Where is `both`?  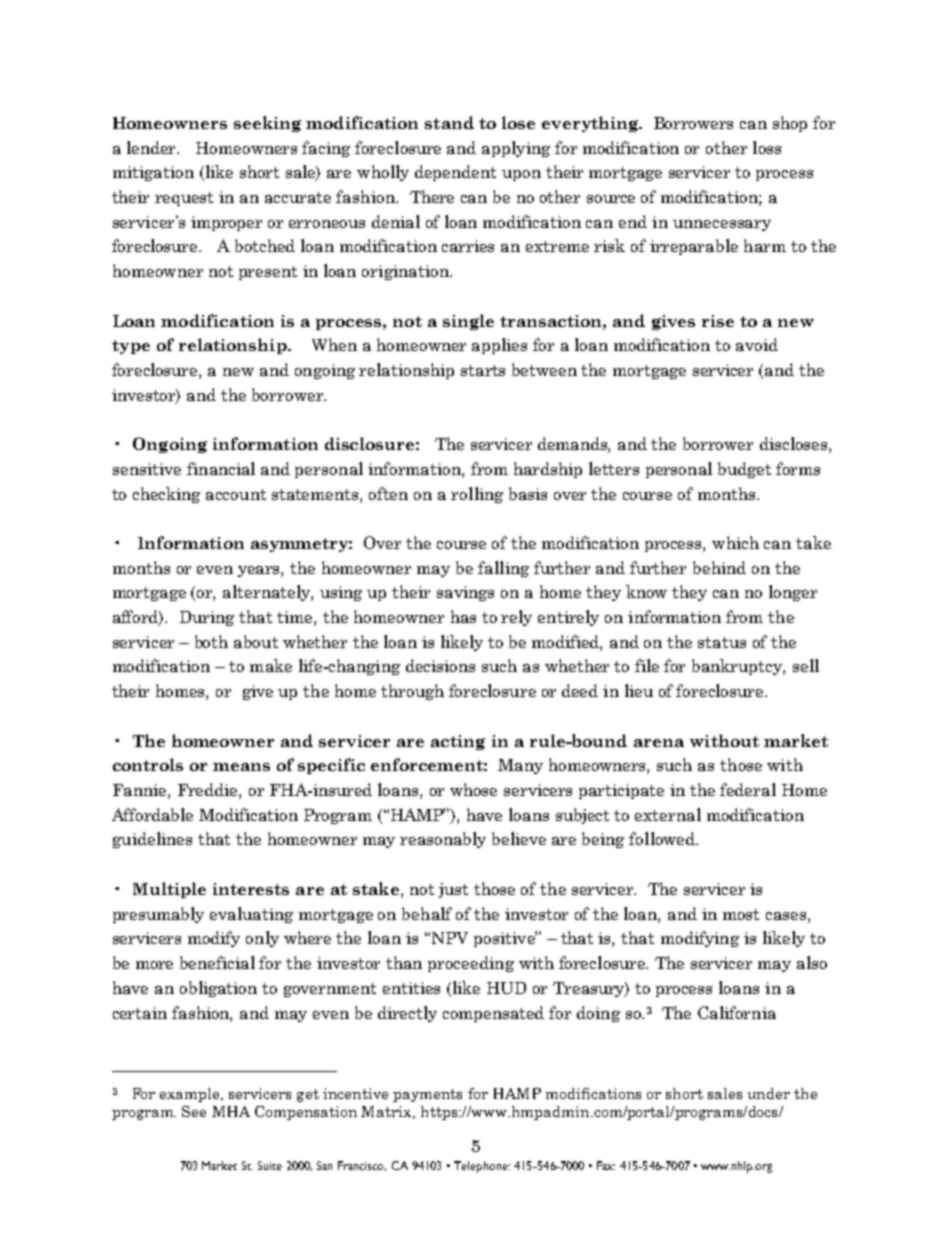
both is located at coordinates (211, 641).
